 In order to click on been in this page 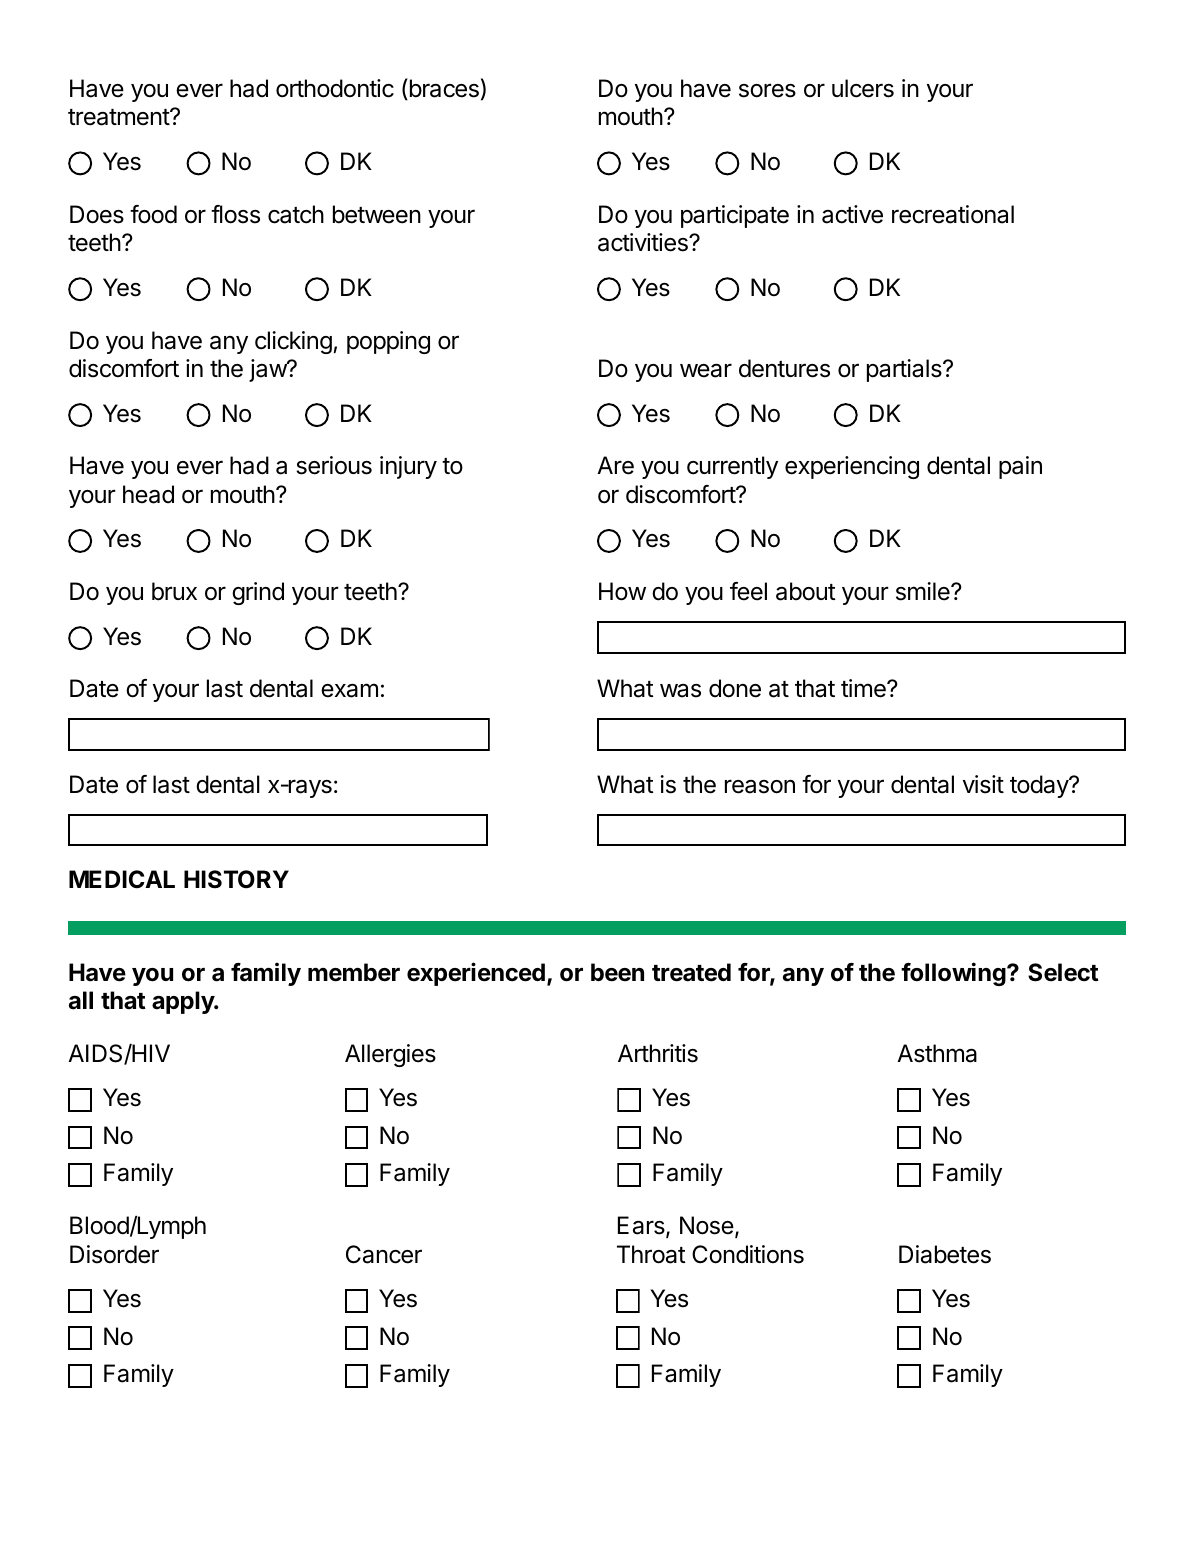, I will do `click(617, 972)`.
